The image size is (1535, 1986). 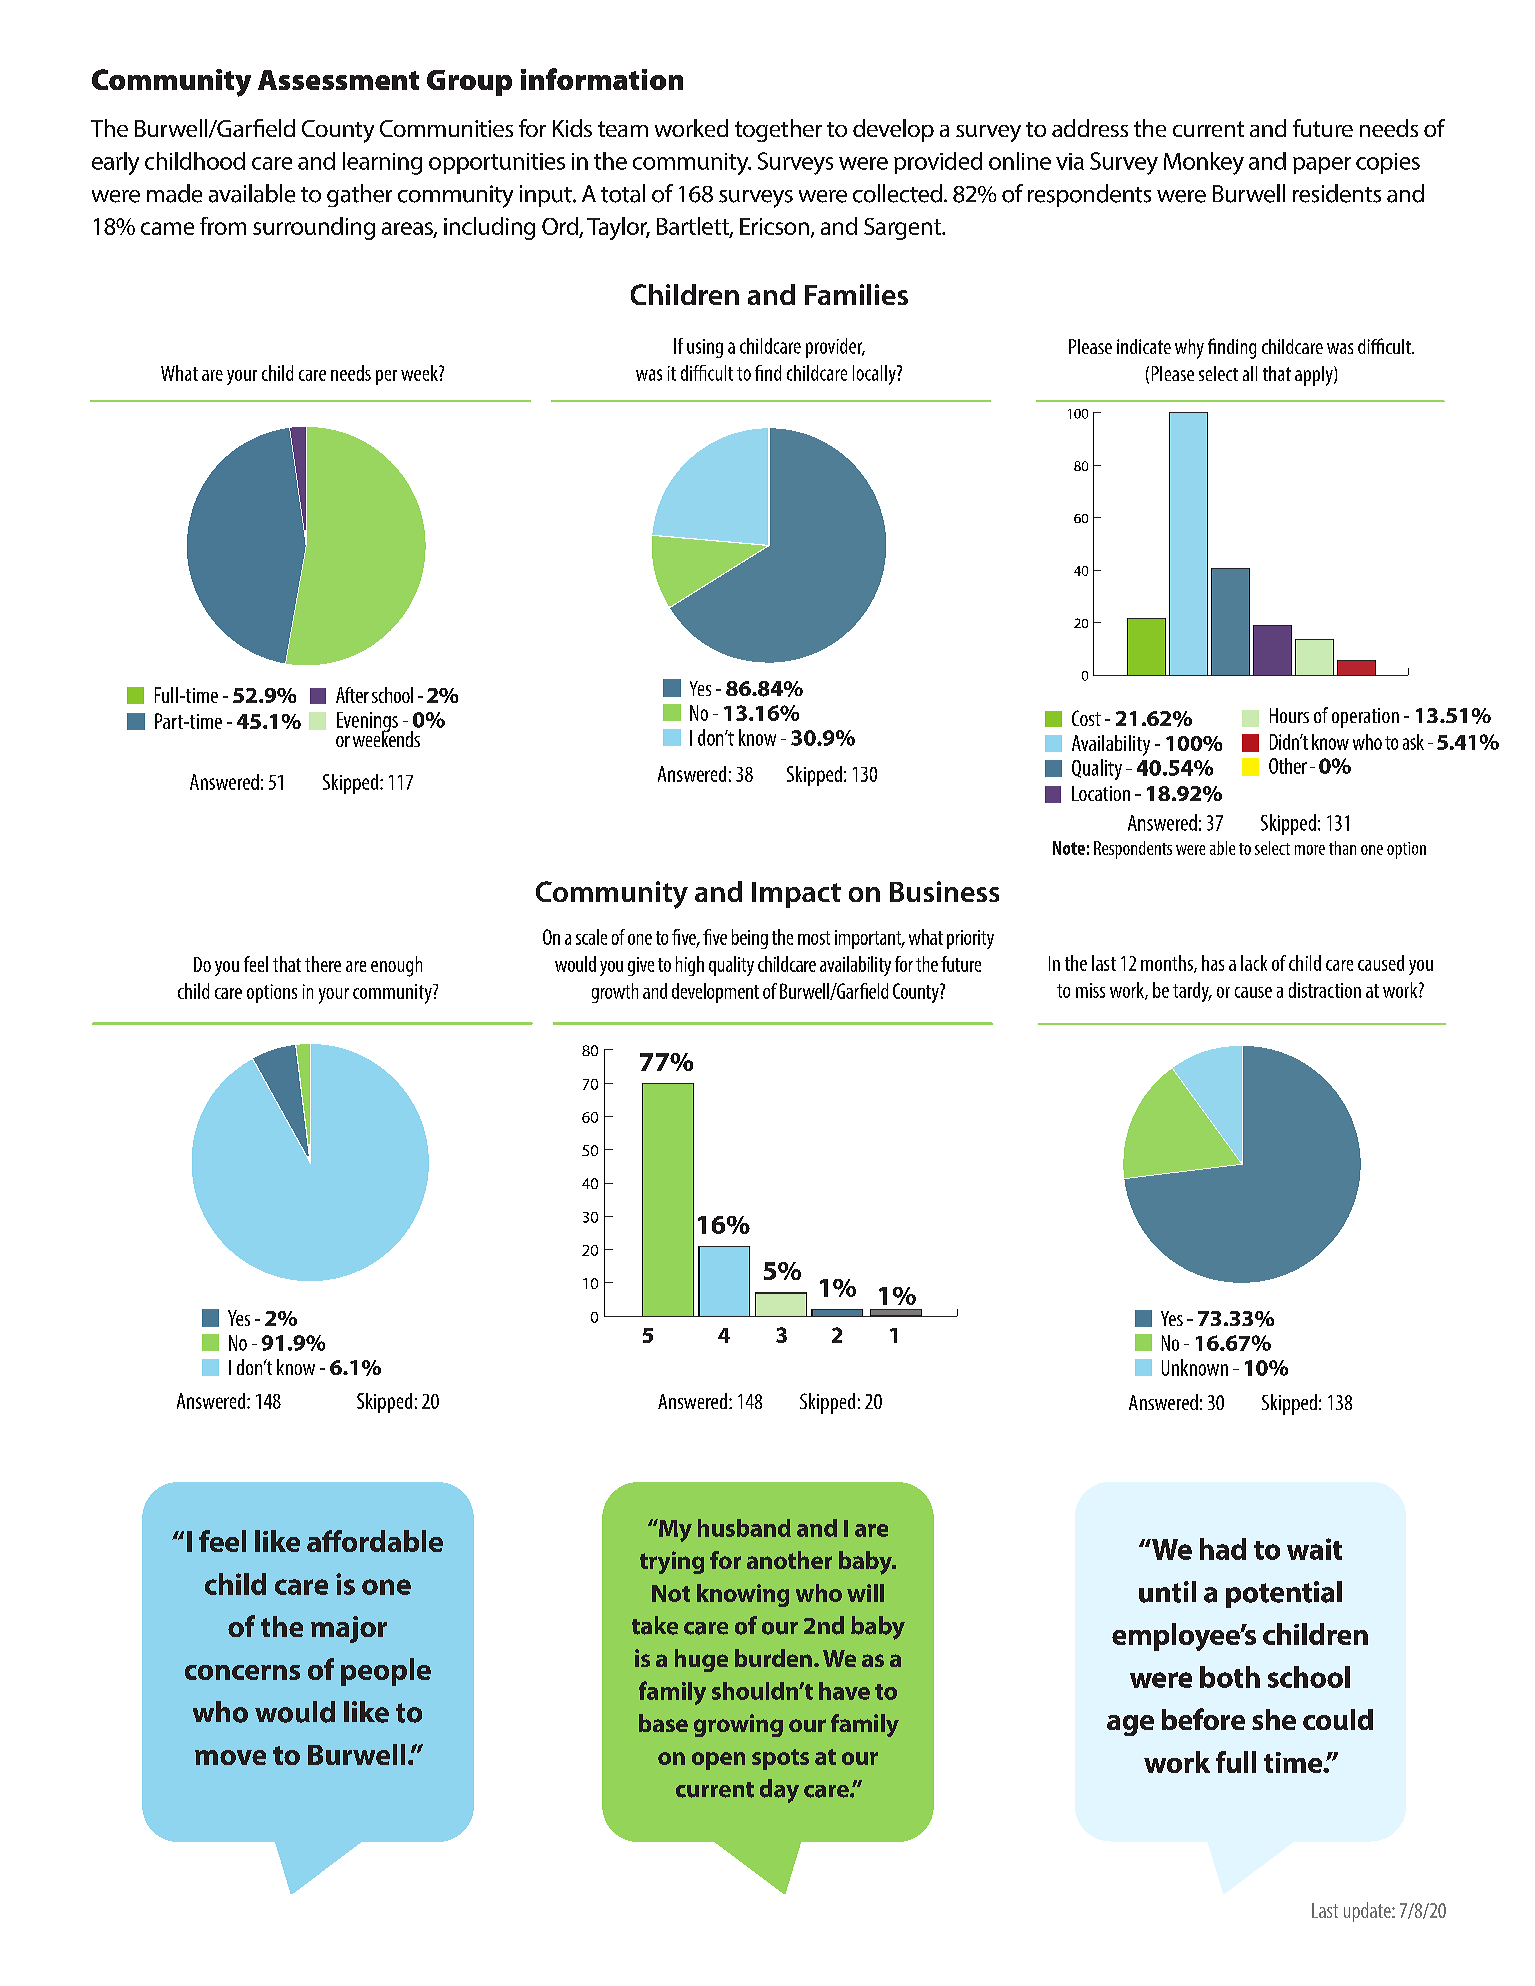 I want to click on together, so click(x=778, y=130).
